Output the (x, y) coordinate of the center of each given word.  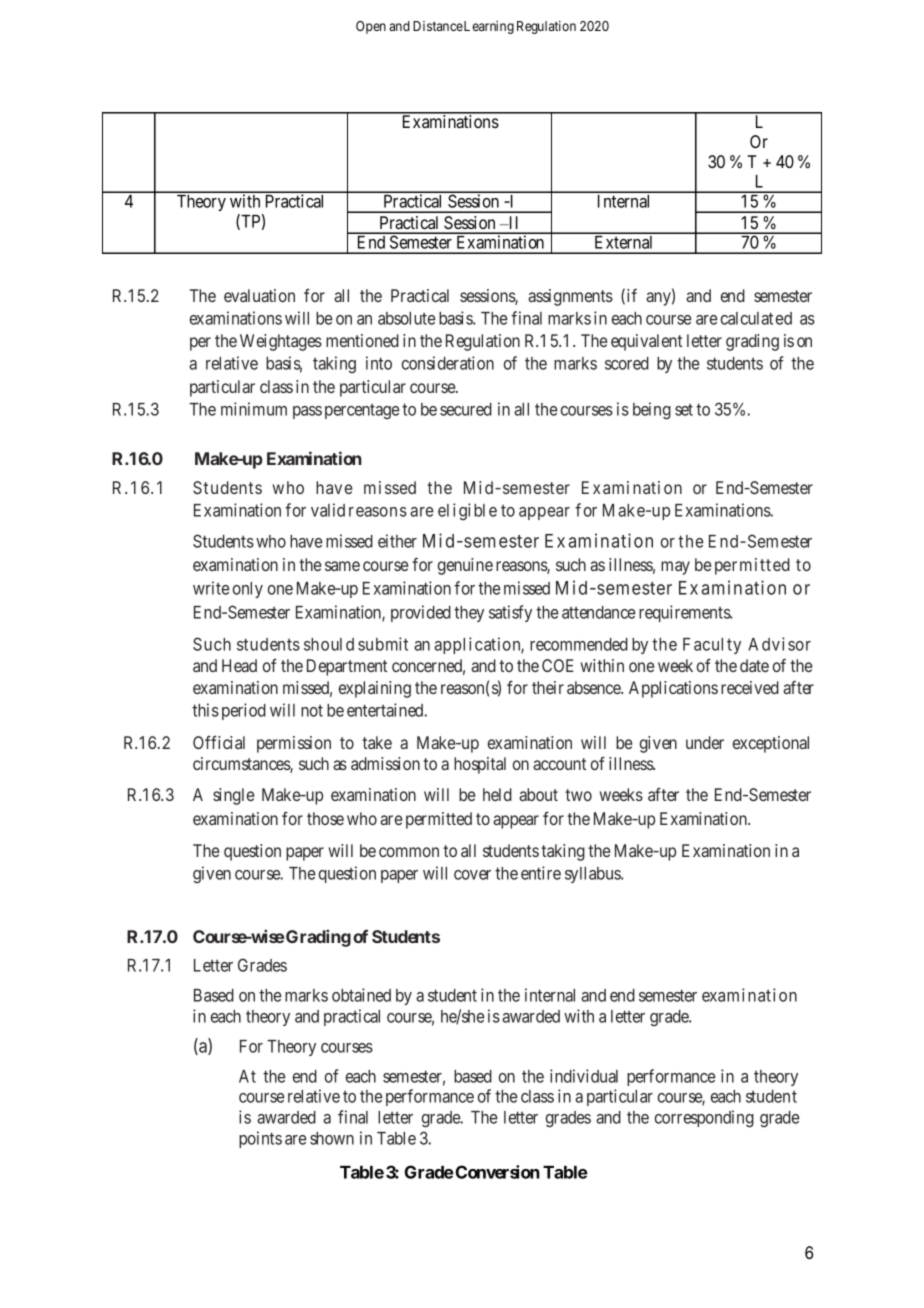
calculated (756, 318)
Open (371, 27)
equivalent (646, 342)
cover (472, 875)
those (325, 818)
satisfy (510, 613)
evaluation (259, 295)
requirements (685, 613)
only (248, 590)
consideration (448, 363)
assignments (570, 297)
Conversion (498, 1172)
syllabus (593, 875)
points (260, 1139)
